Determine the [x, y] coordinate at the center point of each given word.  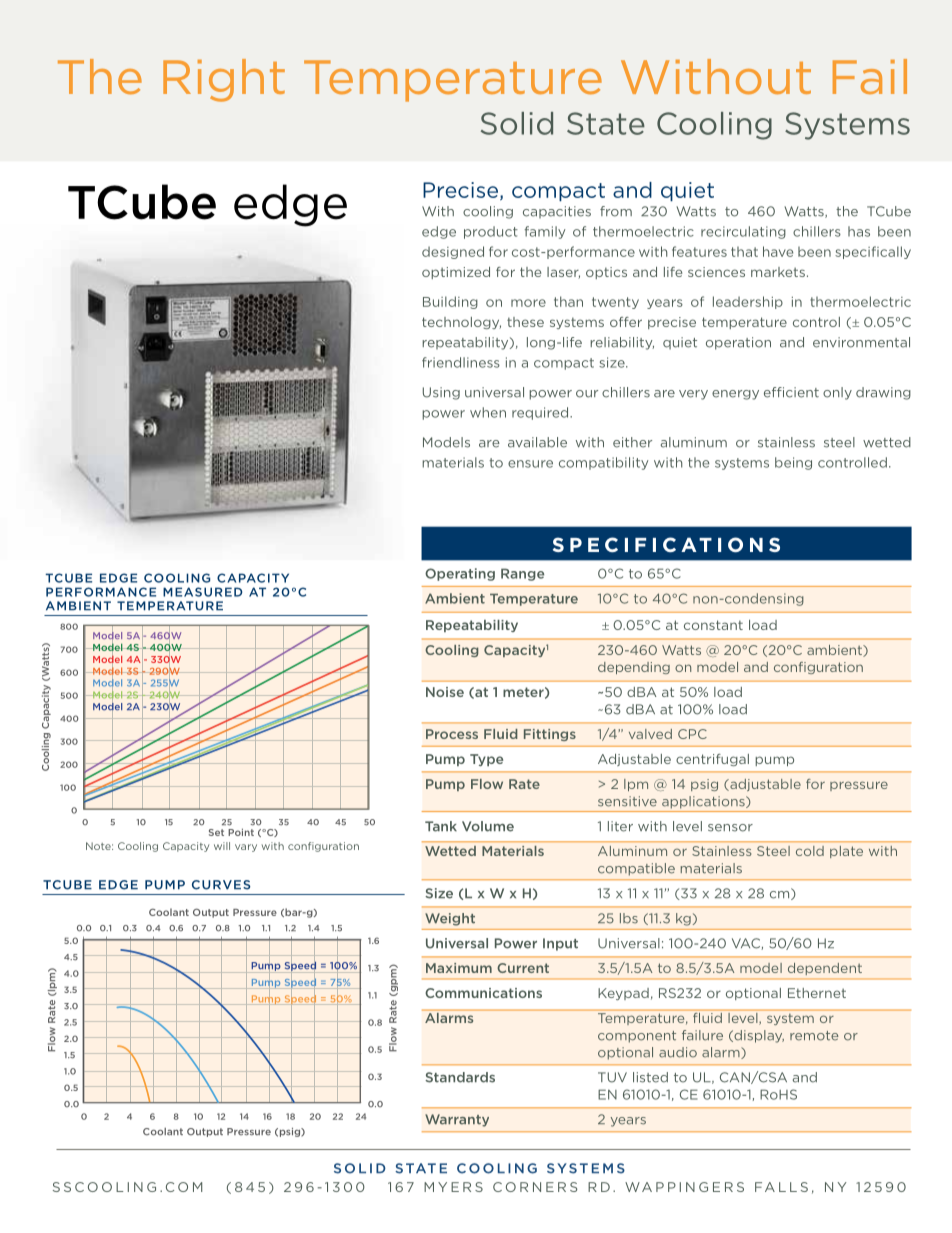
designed [453, 252]
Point [241, 832]
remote [814, 1036]
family [544, 232]
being [793, 463]
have [778, 251]
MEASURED [203, 592]
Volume [488, 826]
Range [522, 574]
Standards [460, 1077]
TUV [612, 1077]
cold [810, 851]
